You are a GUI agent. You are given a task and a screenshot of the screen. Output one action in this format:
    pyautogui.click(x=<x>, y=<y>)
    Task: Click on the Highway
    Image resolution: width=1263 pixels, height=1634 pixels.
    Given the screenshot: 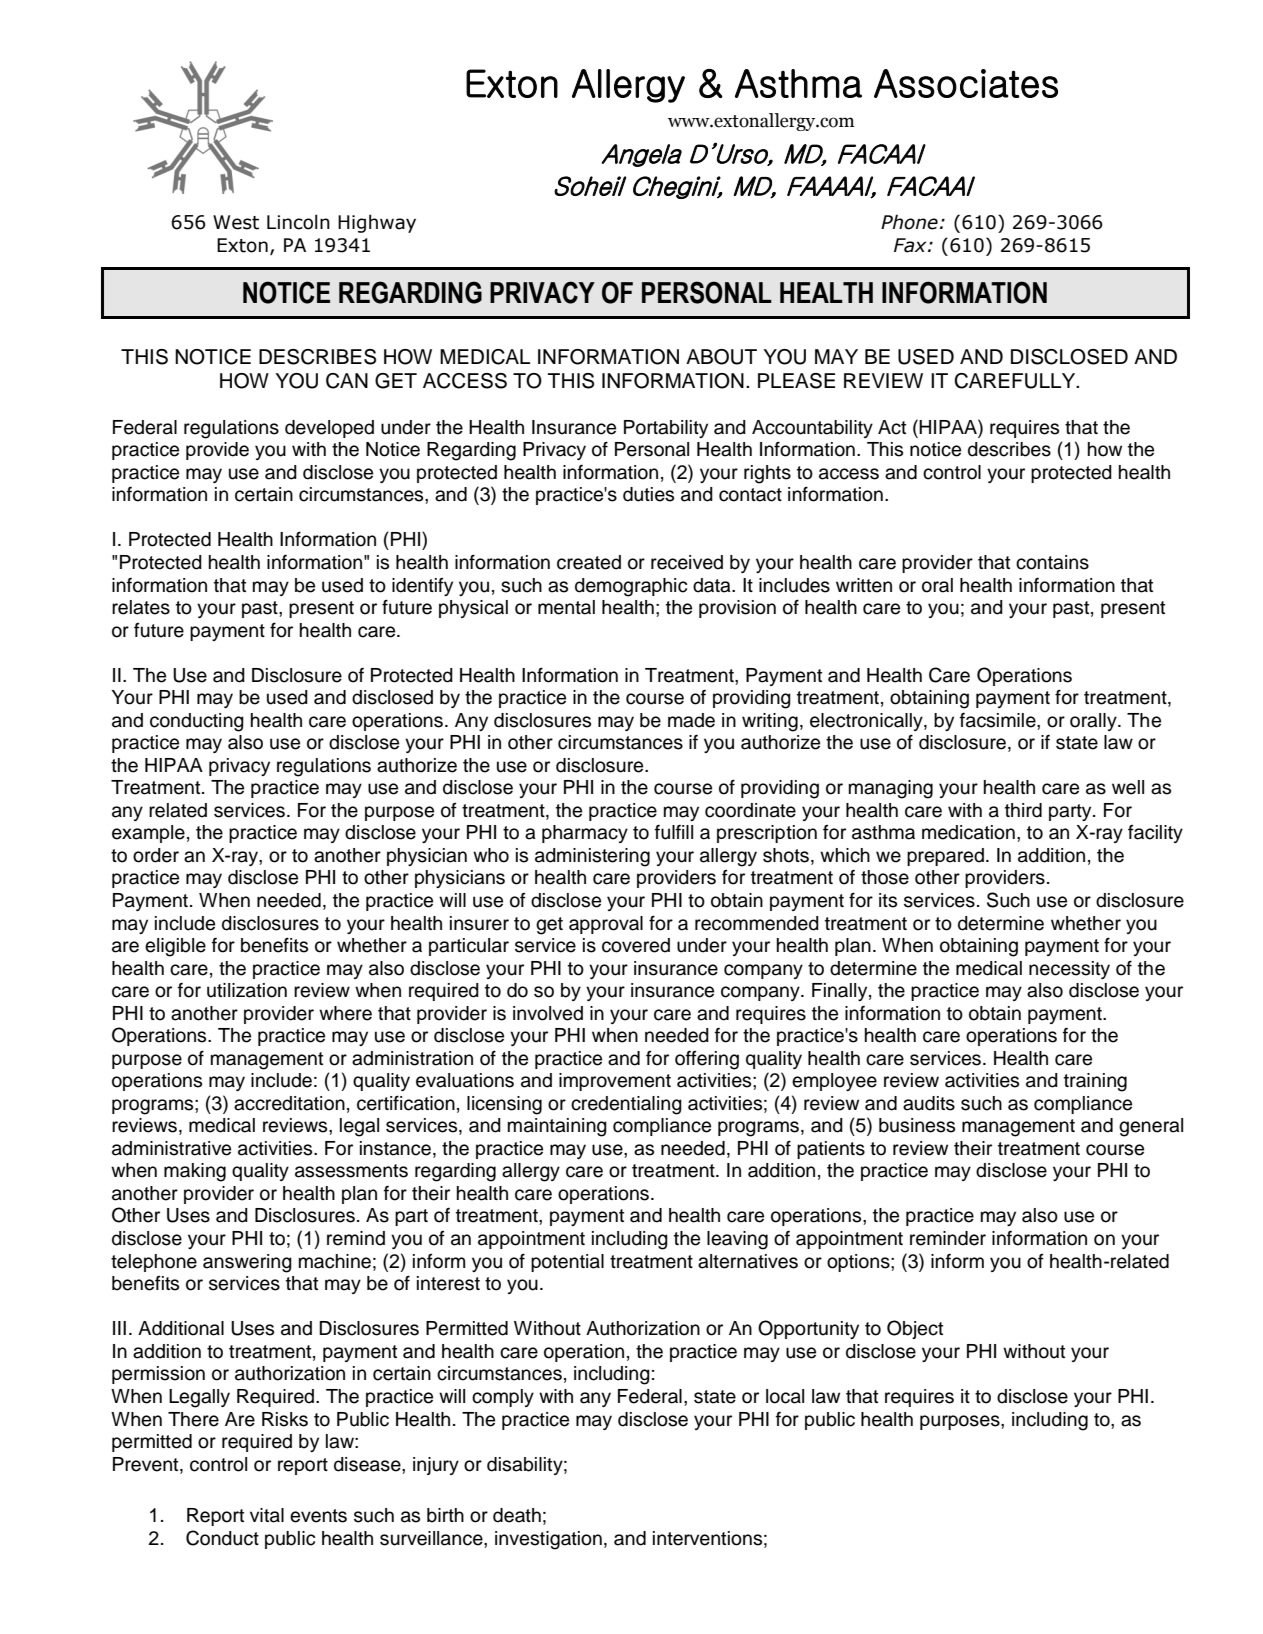 What is the action you would take?
    pyautogui.click(x=377, y=223)
